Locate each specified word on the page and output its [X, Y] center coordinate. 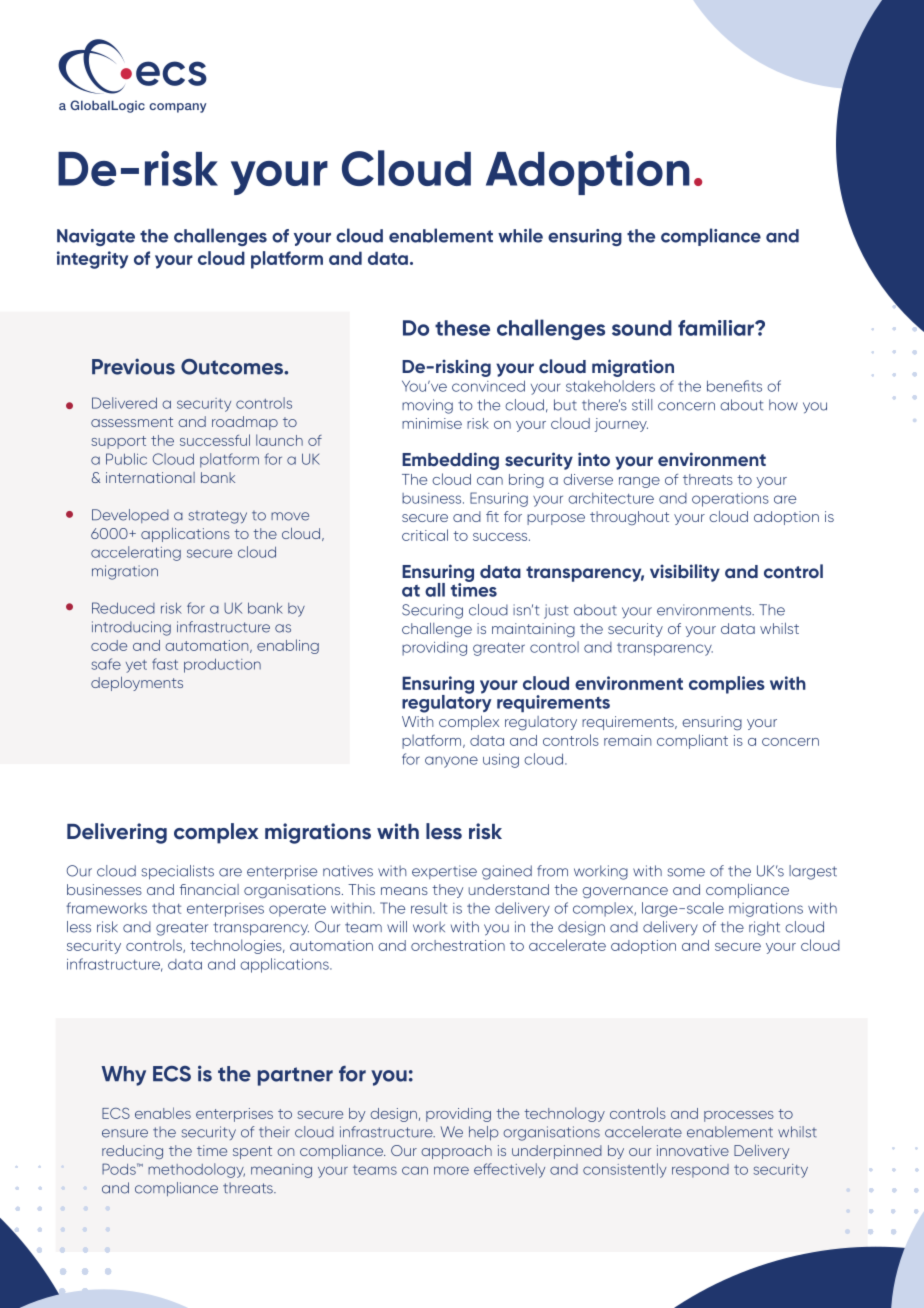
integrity [92, 260]
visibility [685, 573]
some [686, 872]
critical [425, 535]
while [520, 235]
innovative [693, 1150]
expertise [444, 872]
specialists [178, 872]
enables [163, 1113]
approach [456, 1152]
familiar [717, 328]
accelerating [136, 553]
